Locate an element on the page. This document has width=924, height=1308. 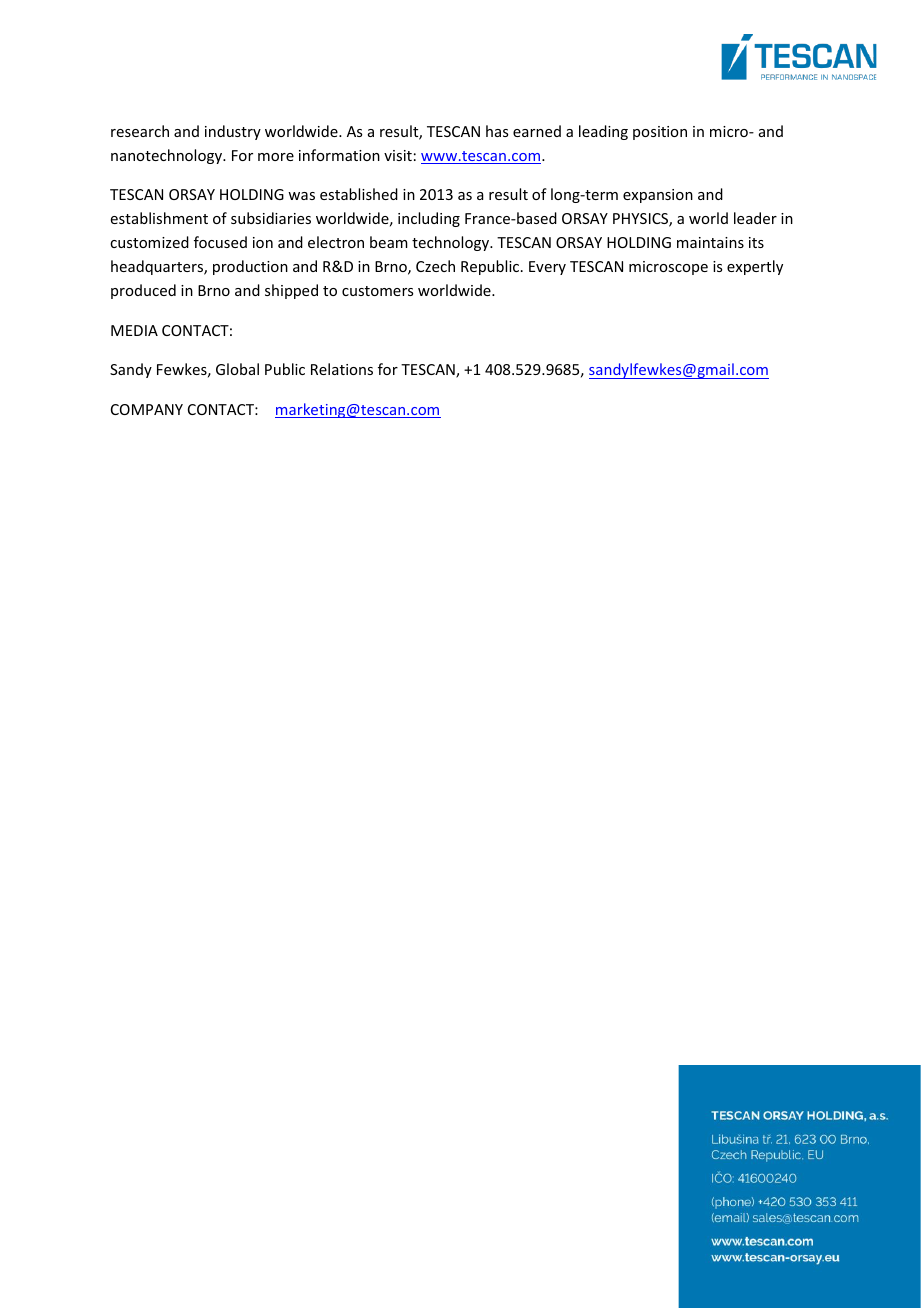
production is located at coordinates (250, 267).
